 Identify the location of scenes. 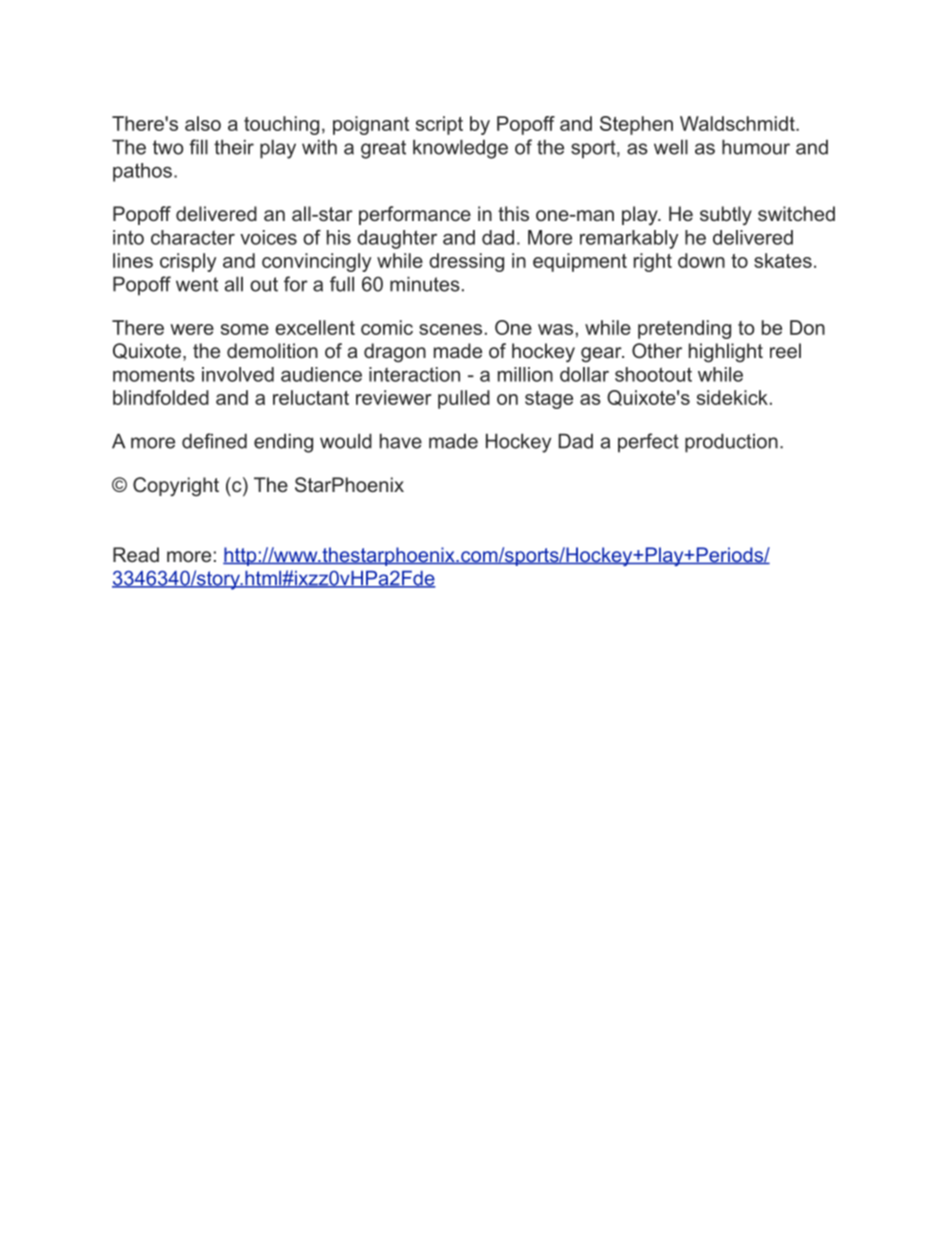
(450, 329).
